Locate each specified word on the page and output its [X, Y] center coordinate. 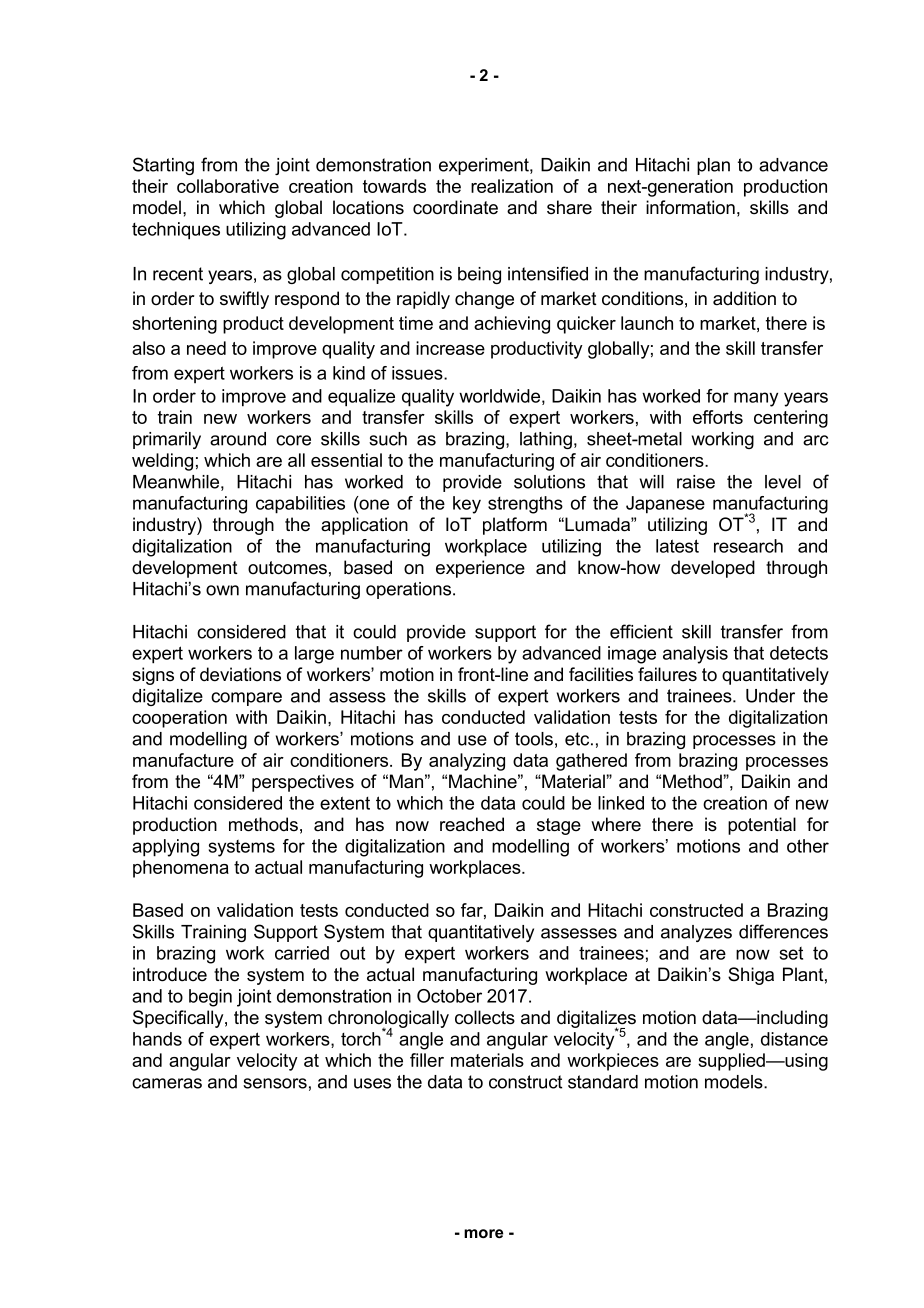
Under [770, 696]
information [690, 207]
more [483, 1233]
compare [246, 699]
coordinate [455, 207]
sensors [275, 1083]
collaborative [228, 186]
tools [534, 739]
